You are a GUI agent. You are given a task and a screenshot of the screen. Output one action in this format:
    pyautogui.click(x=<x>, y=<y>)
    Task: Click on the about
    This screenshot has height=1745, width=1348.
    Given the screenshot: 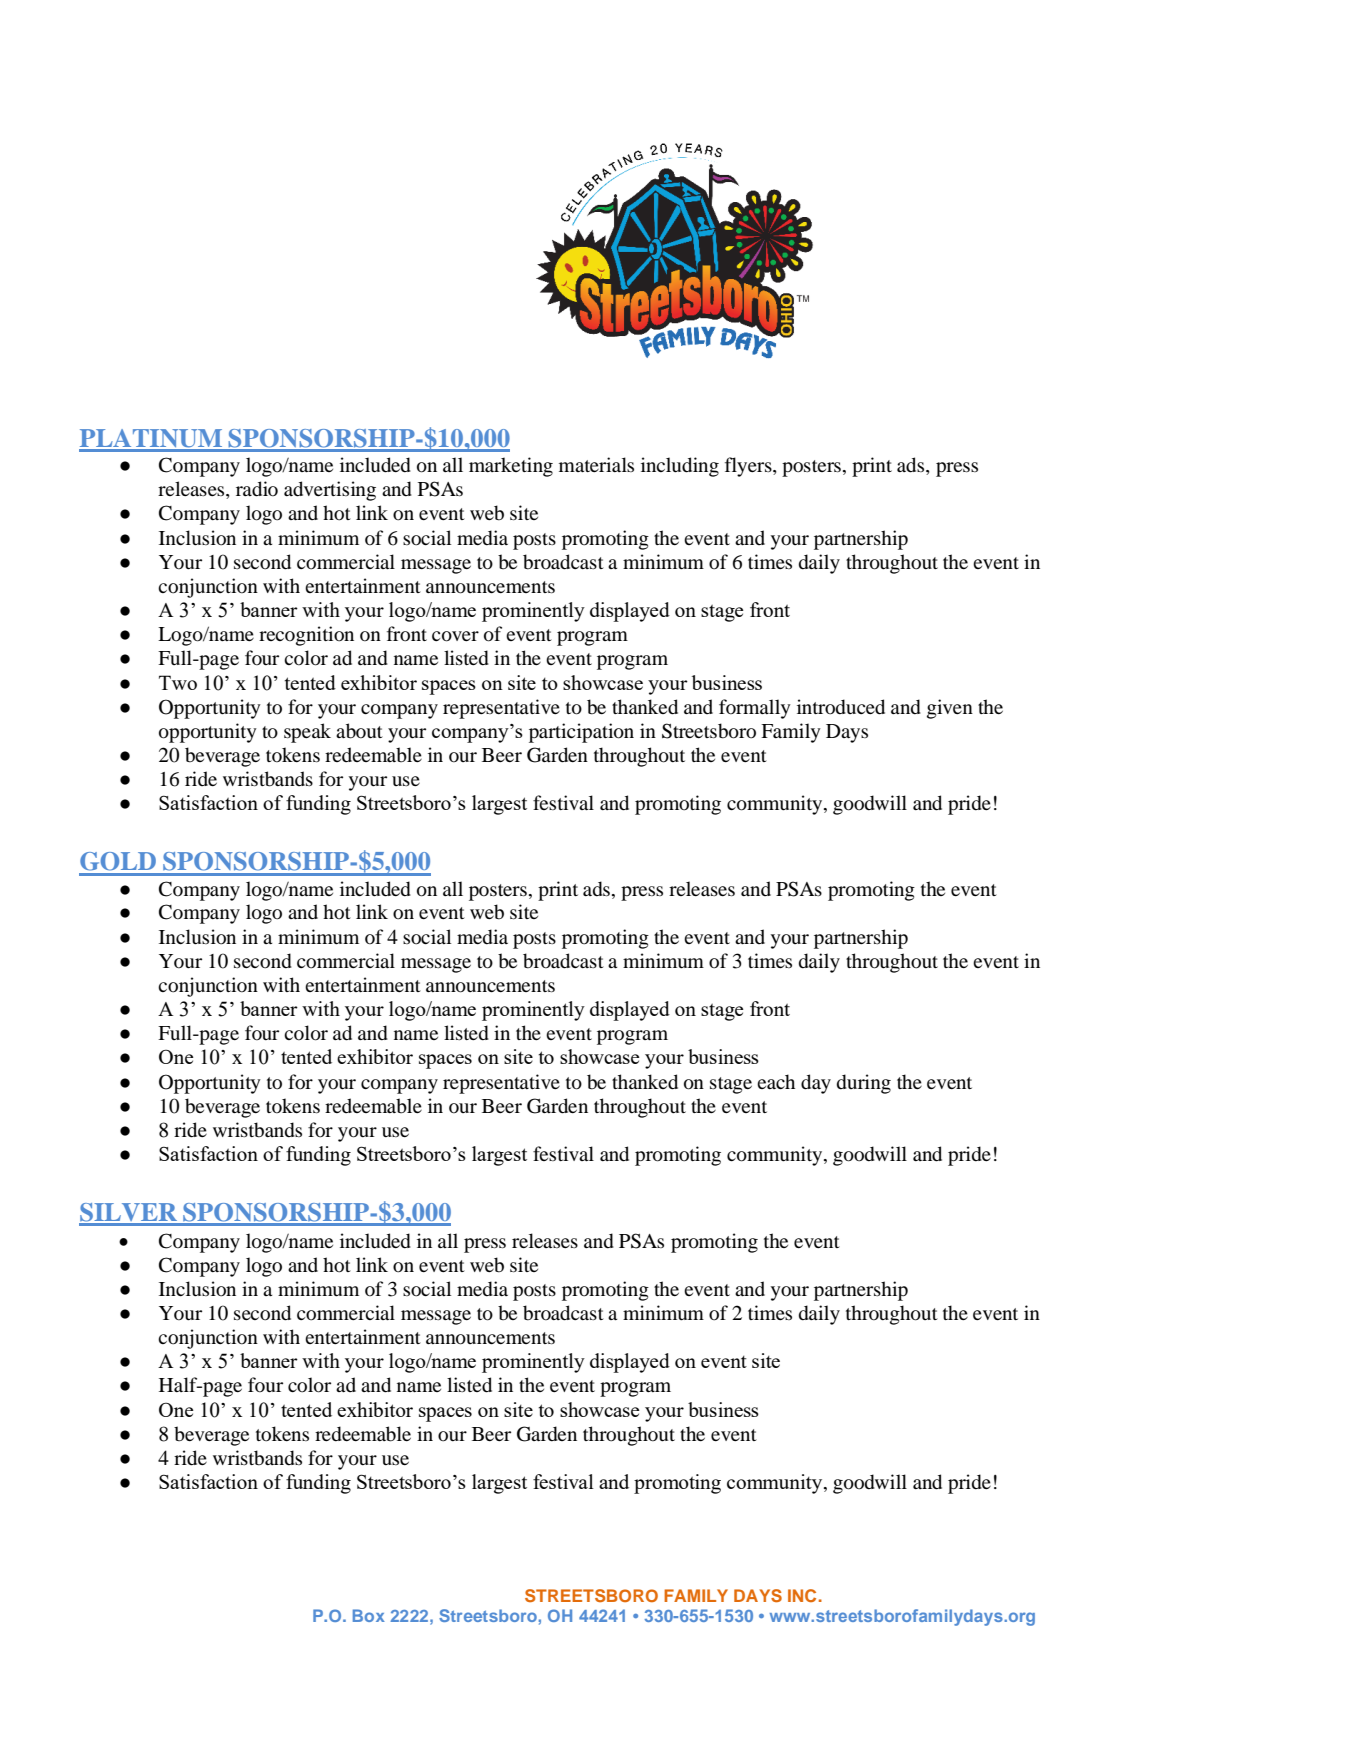 What is the action you would take?
    pyautogui.click(x=359, y=731)
